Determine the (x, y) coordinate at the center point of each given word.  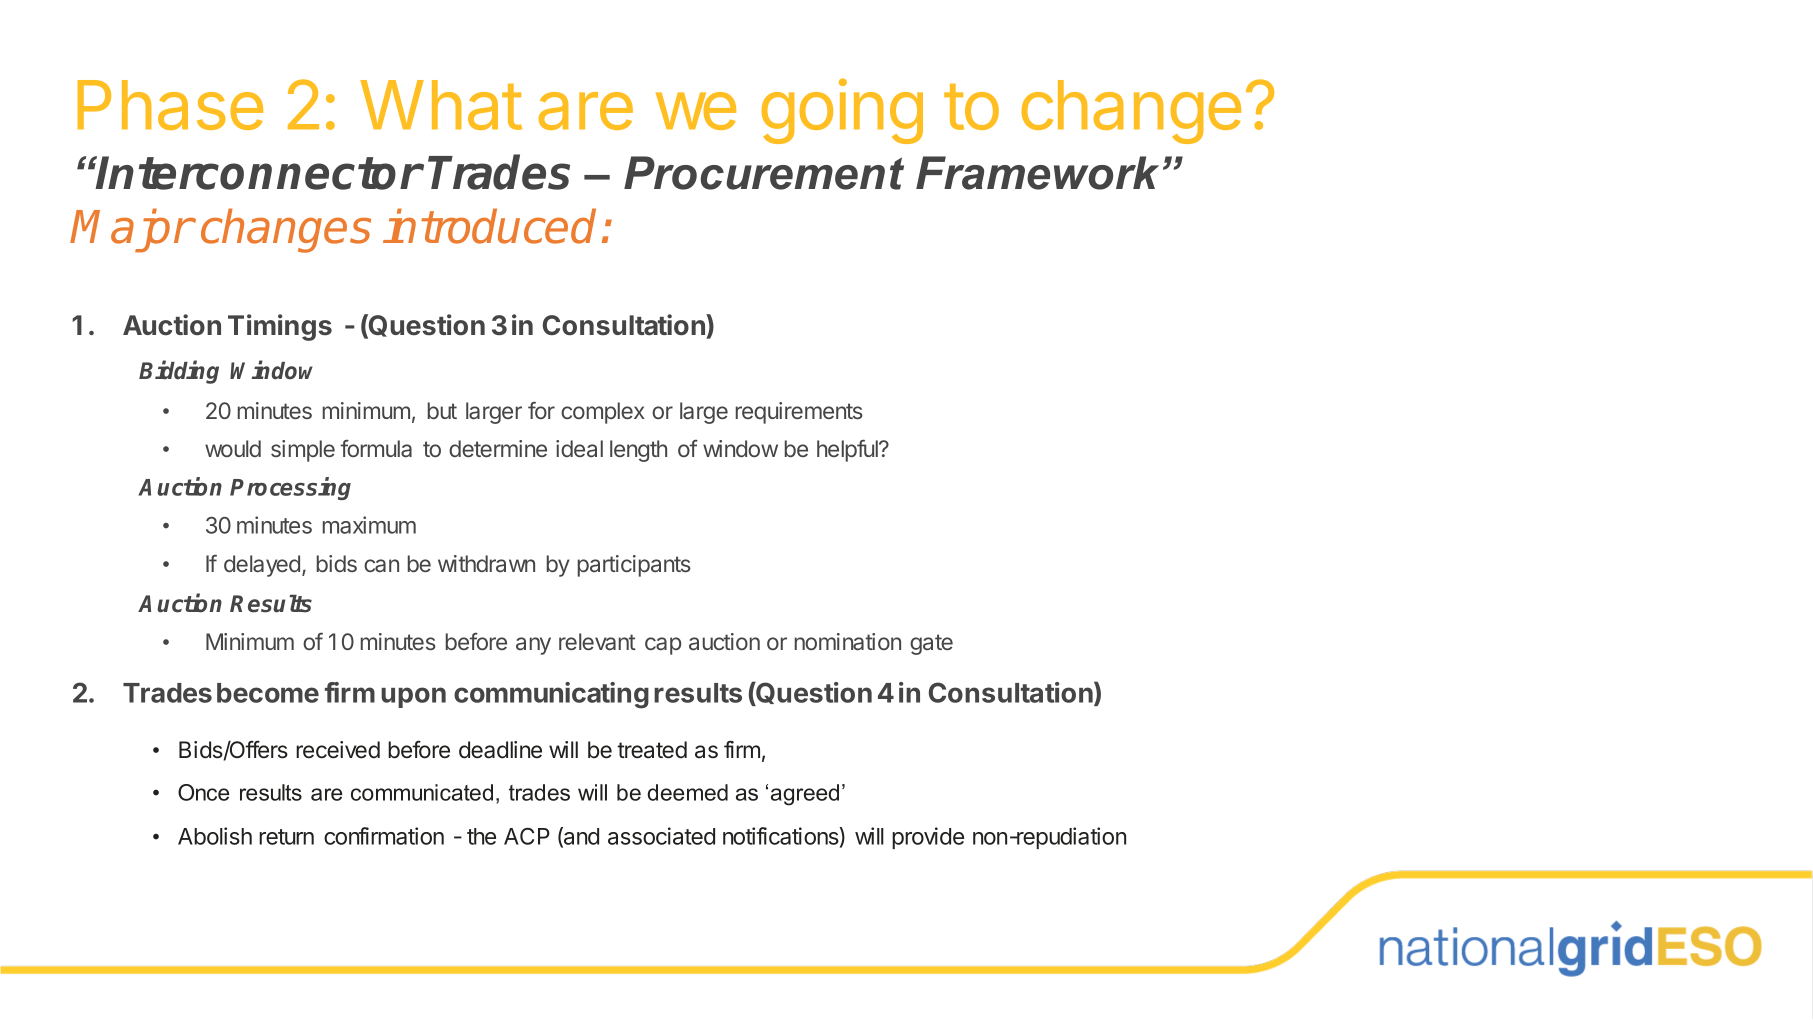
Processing (290, 488)
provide (928, 838)
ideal (579, 448)
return (286, 837)
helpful (848, 450)
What (441, 105)
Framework (1037, 173)
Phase (170, 105)
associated (661, 836)
